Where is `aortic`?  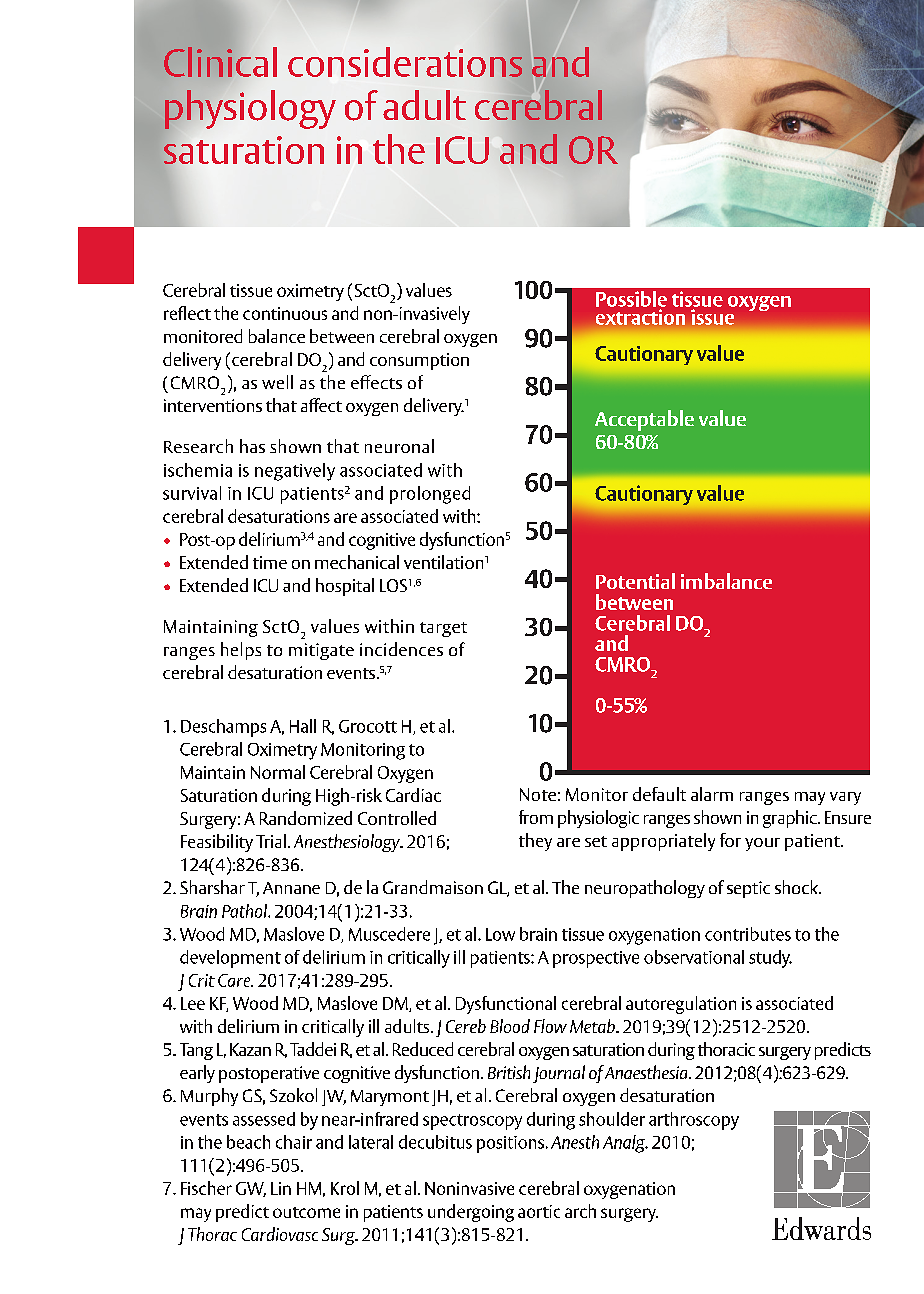
aortic is located at coordinates (539, 1211).
